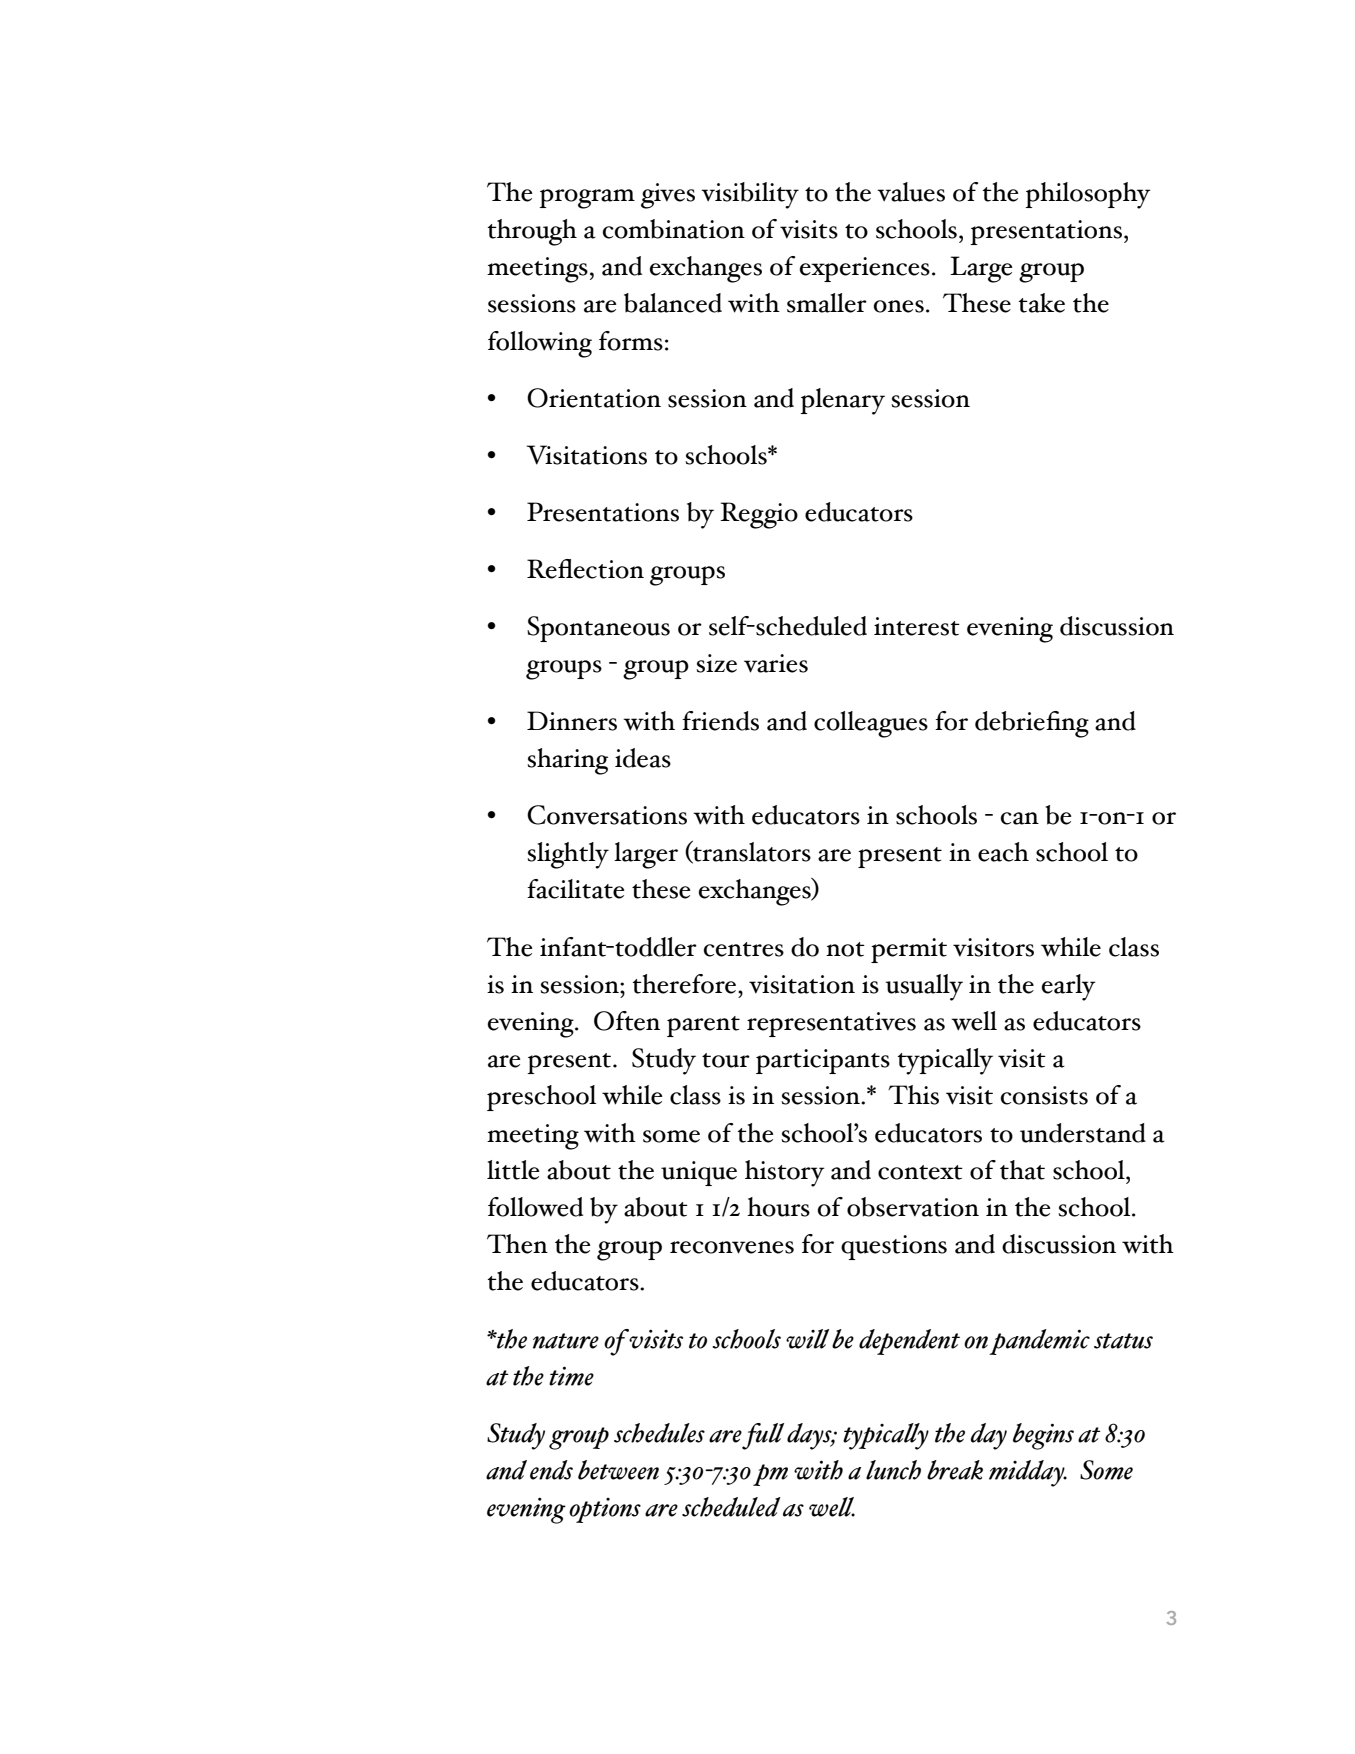 This page has height=1754, width=1355. What do you see at coordinates (1028, 1473) in the page?
I see `midday` at bounding box center [1028, 1473].
